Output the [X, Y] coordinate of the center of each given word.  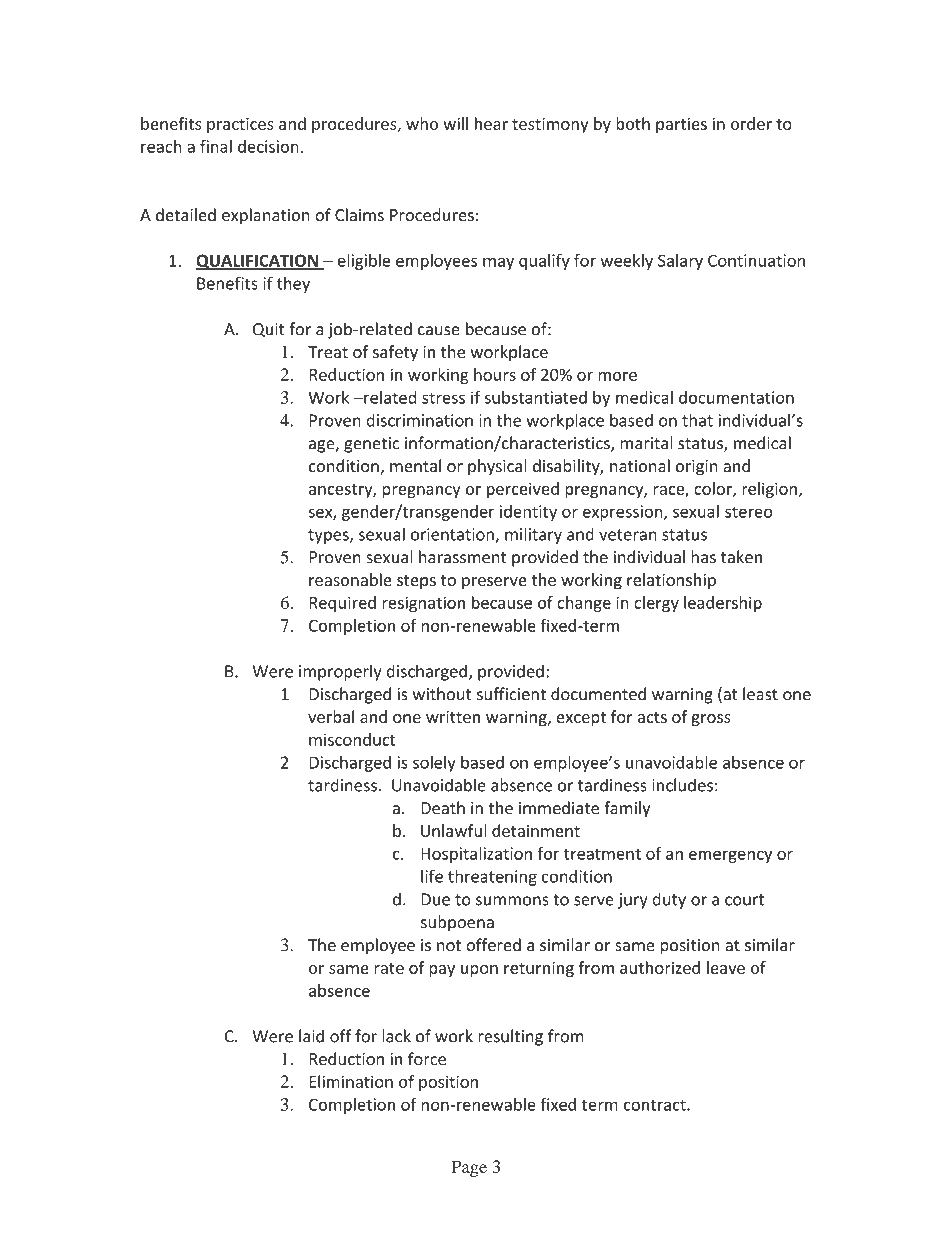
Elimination [351, 1081]
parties [681, 125]
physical [497, 467]
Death [443, 808]
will [455, 123]
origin [696, 468]
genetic [371, 445]
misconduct [352, 739]
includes [682, 785]
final [216, 146]
